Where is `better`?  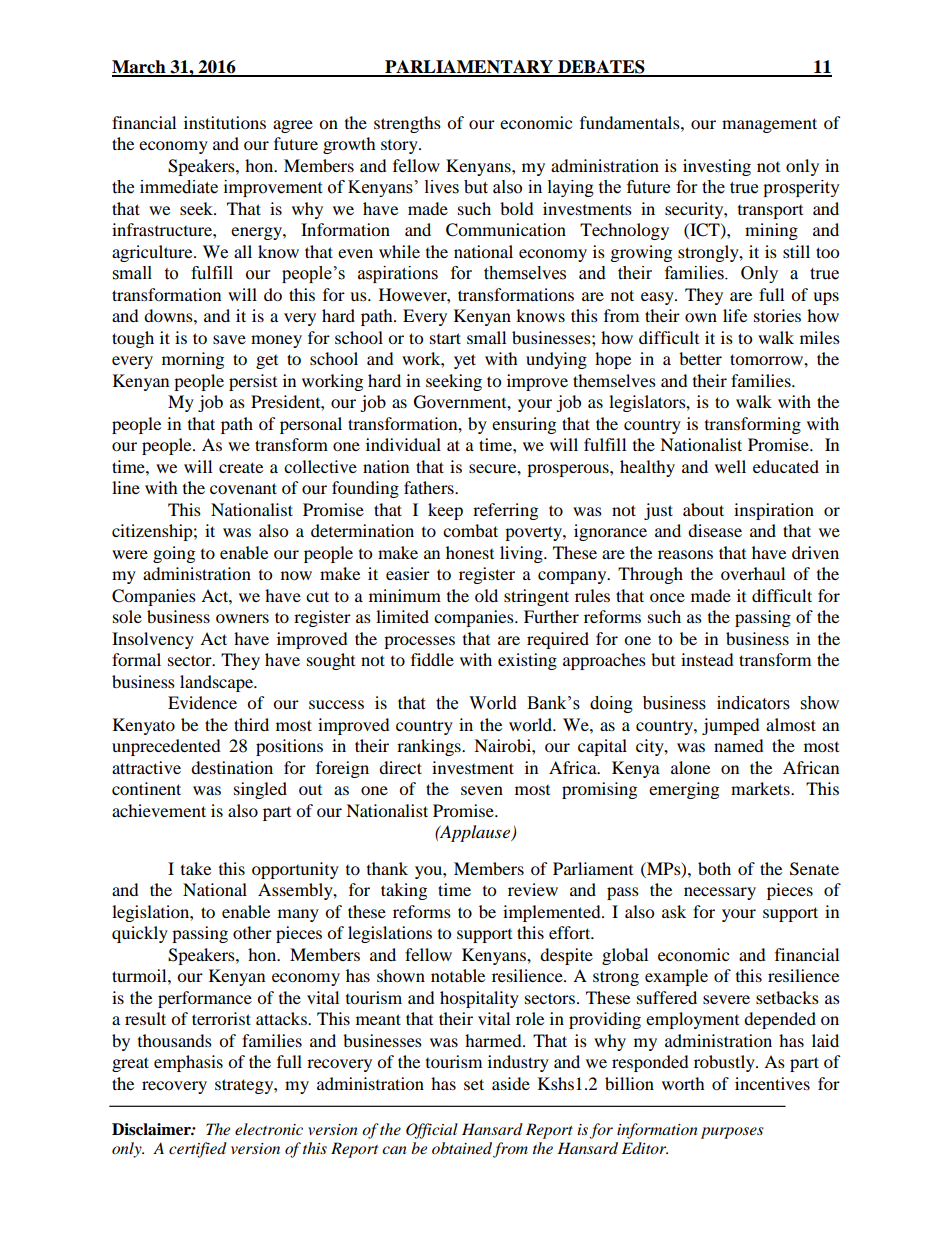
better is located at coordinates (700, 358).
